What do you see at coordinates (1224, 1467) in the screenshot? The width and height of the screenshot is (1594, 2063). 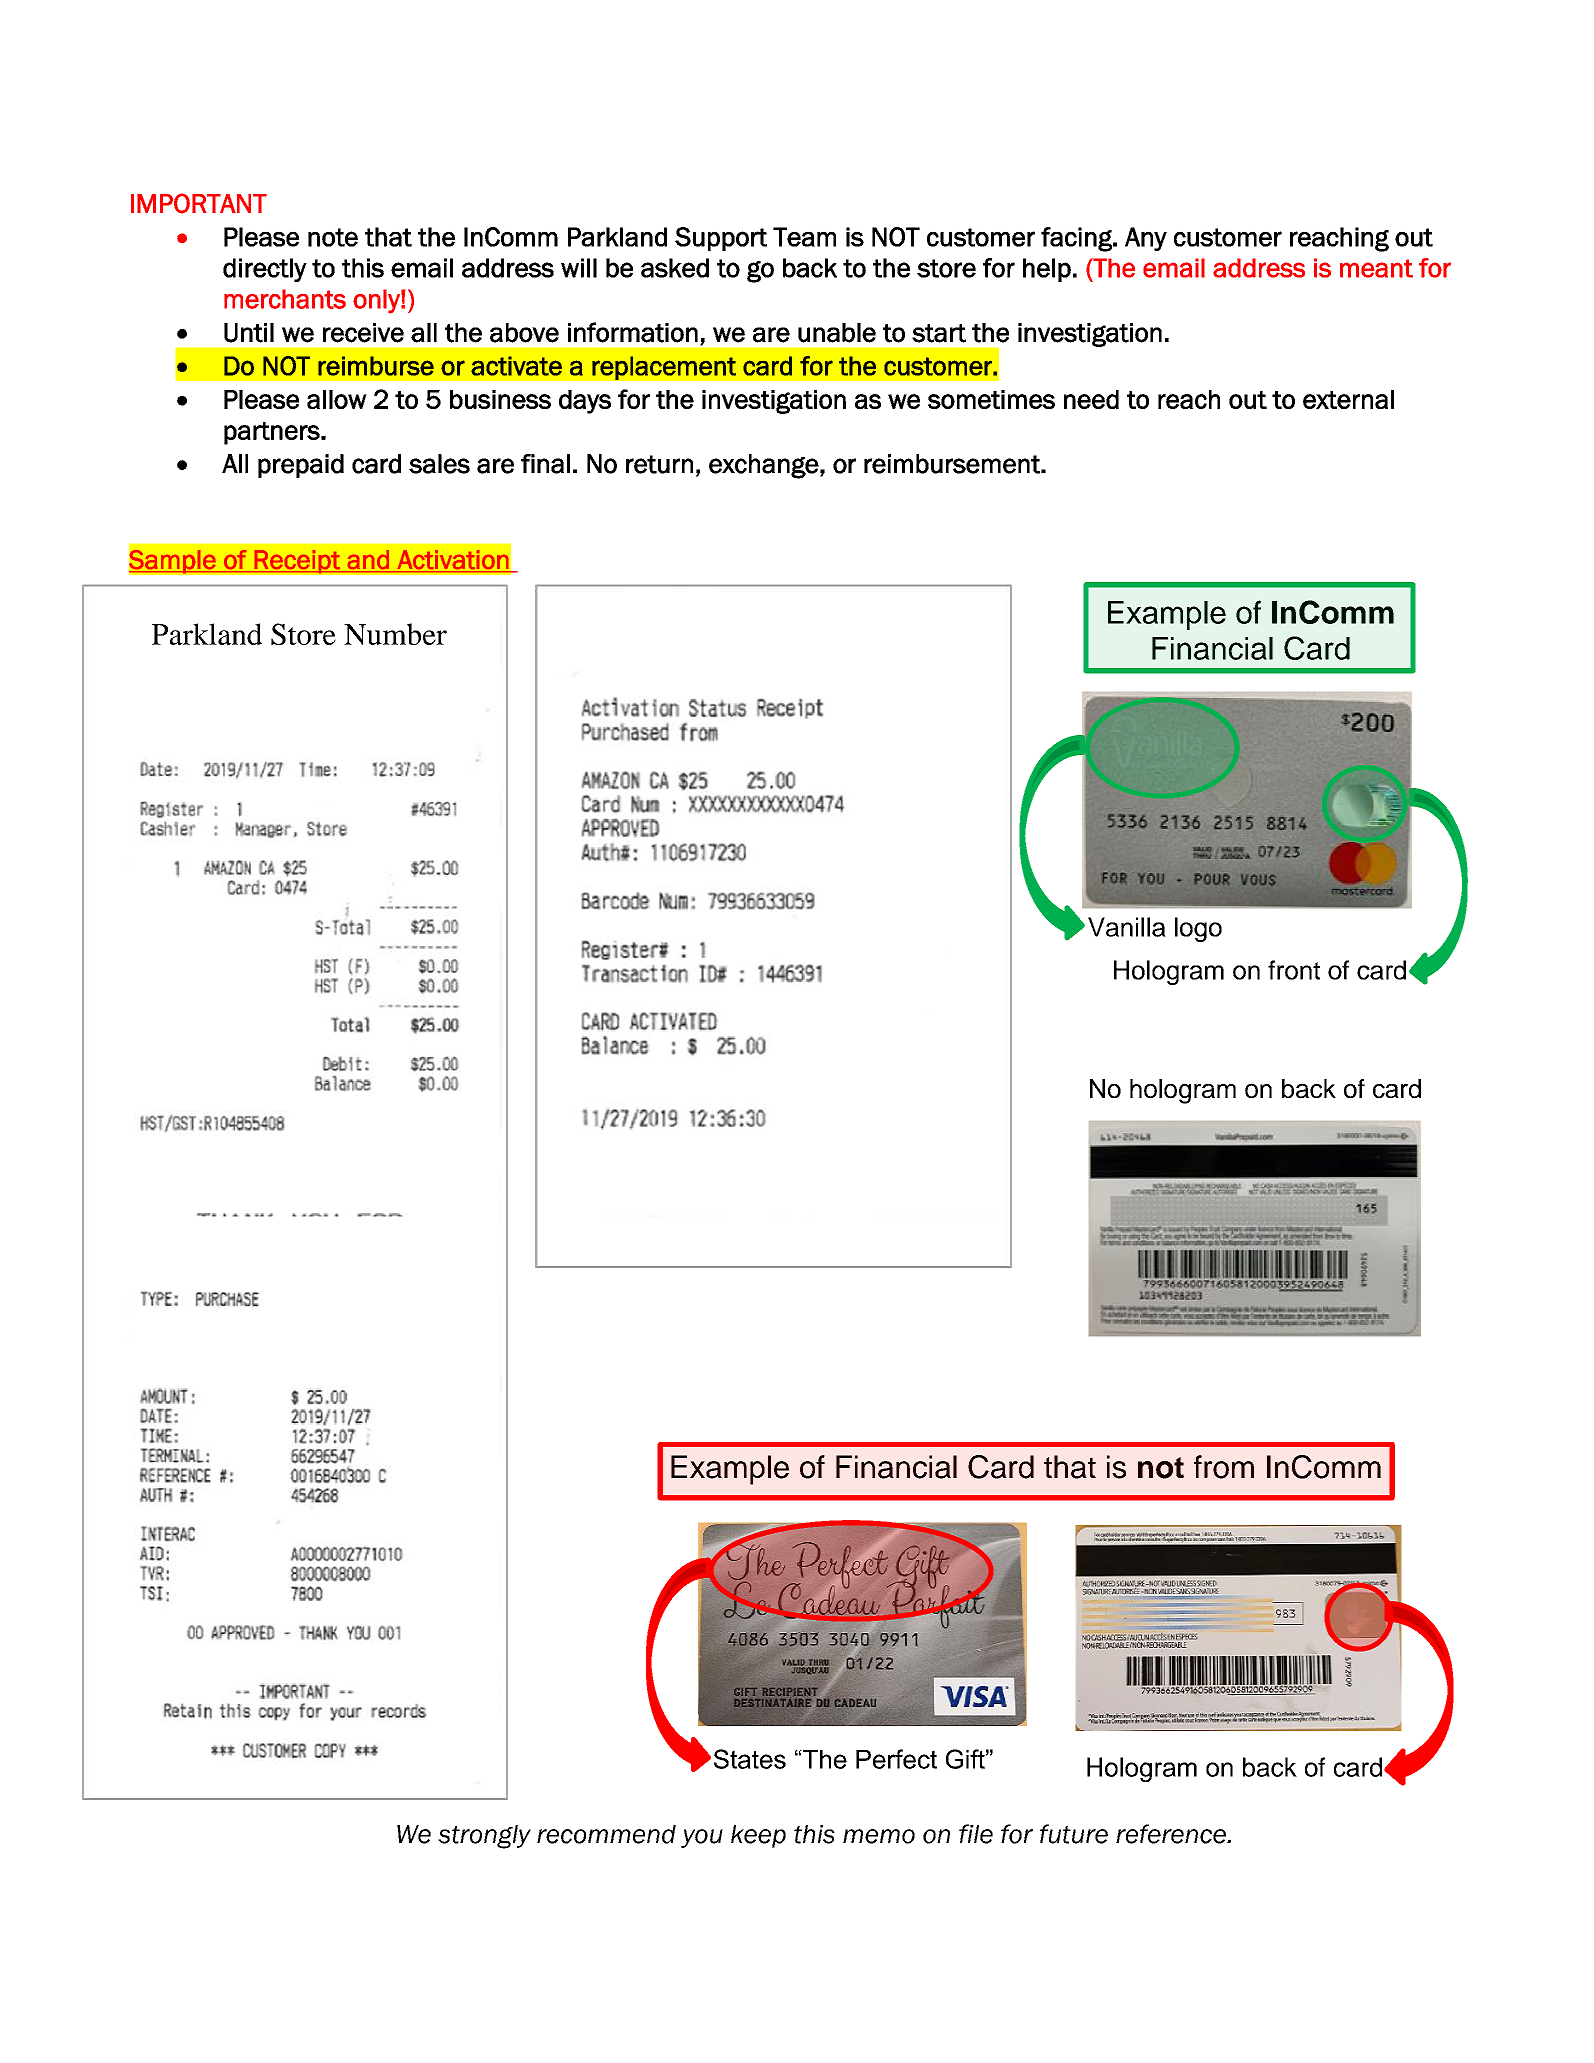 I see `from` at bounding box center [1224, 1467].
